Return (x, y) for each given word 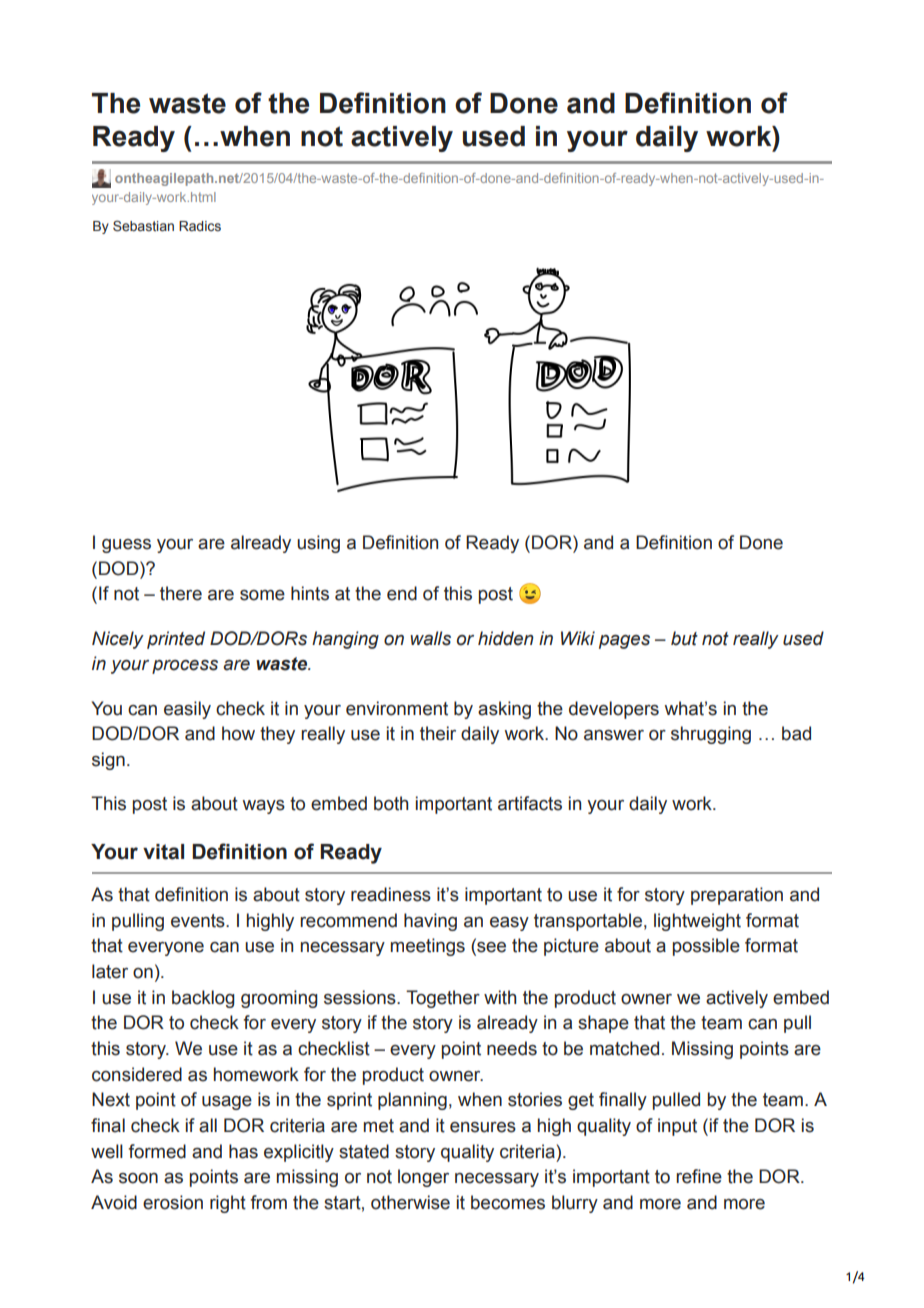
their (438, 733)
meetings (428, 947)
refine (699, 1176)
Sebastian (143, 226)
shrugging (711, 735)
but (684, 638)
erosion (173, 1202)
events (199, 921)
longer (423, 1178)
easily (187, 710)
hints (310, 593)
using (318, 544)
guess (126, 546)
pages (624, 642)
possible (706, 947)
